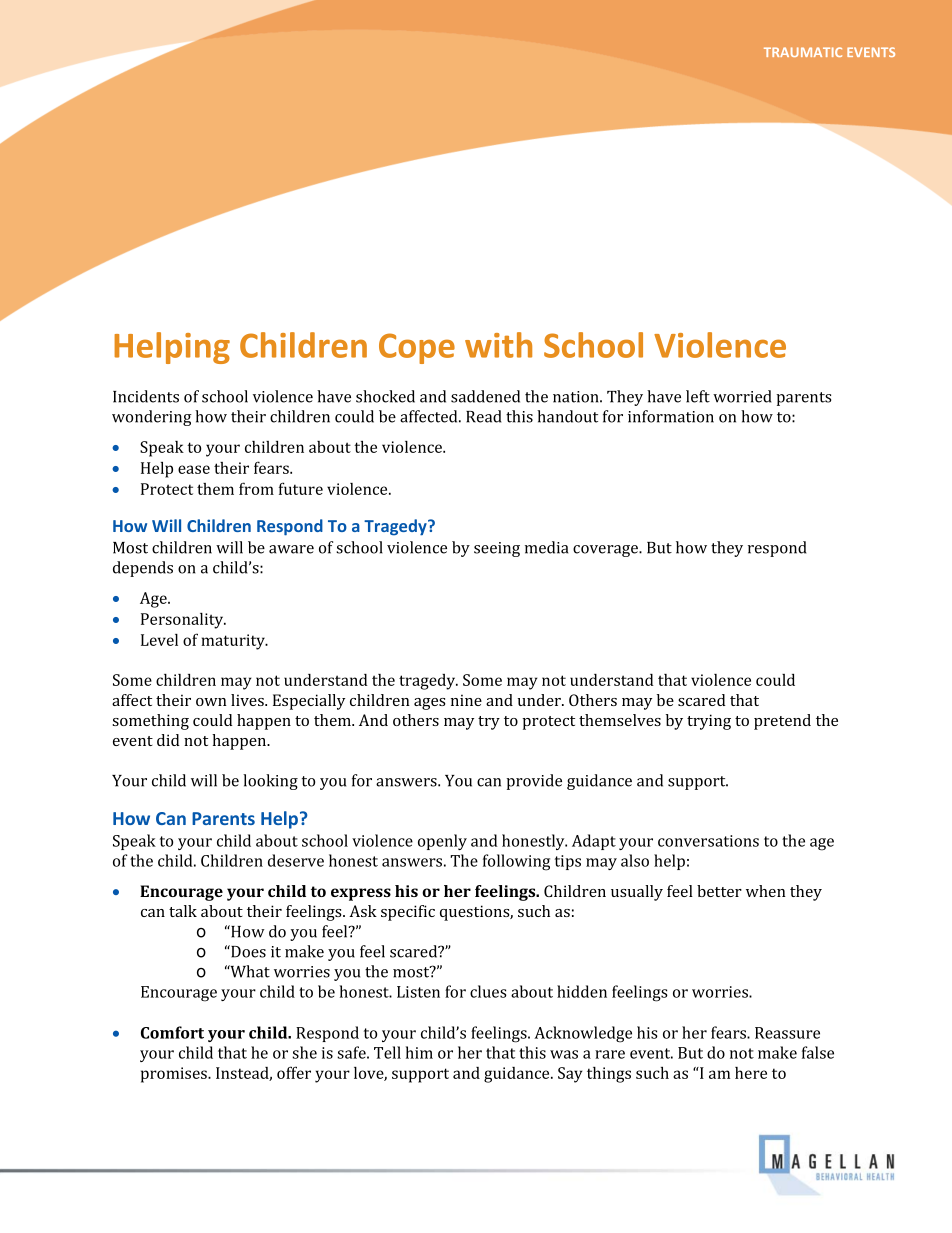 The width and height of the screenshot is (952, 1233). Describe the element at coordinates (708, 841) in the screenshot. I see `conversations` at that location.
